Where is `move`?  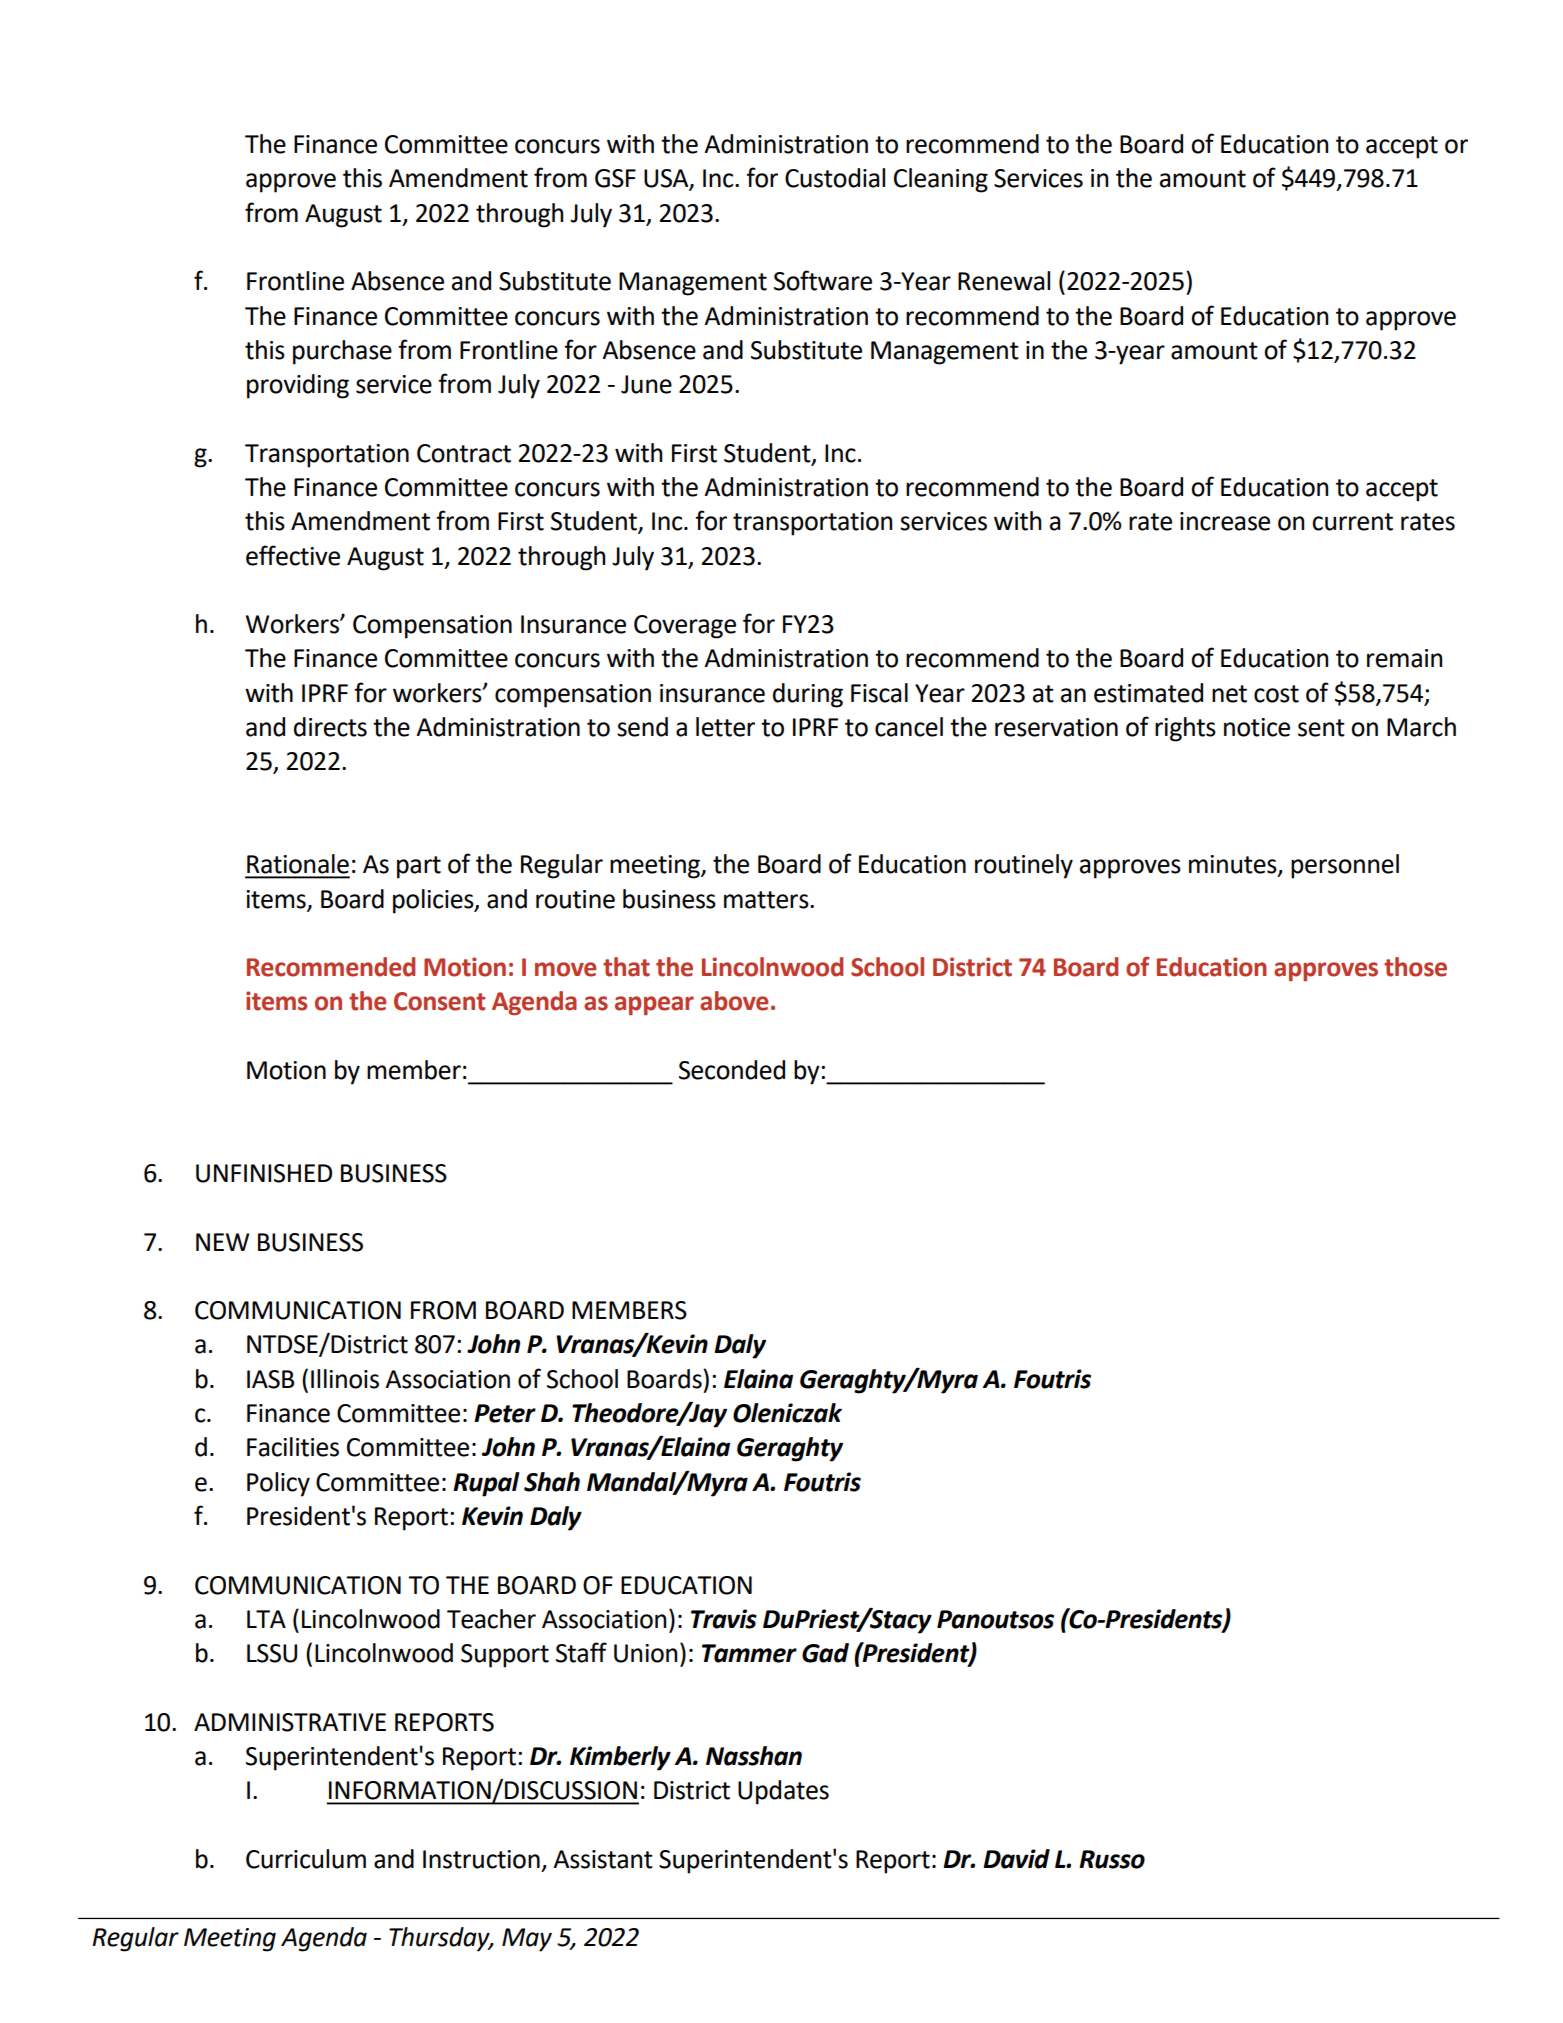
move is located at coordinates (565, 969).
